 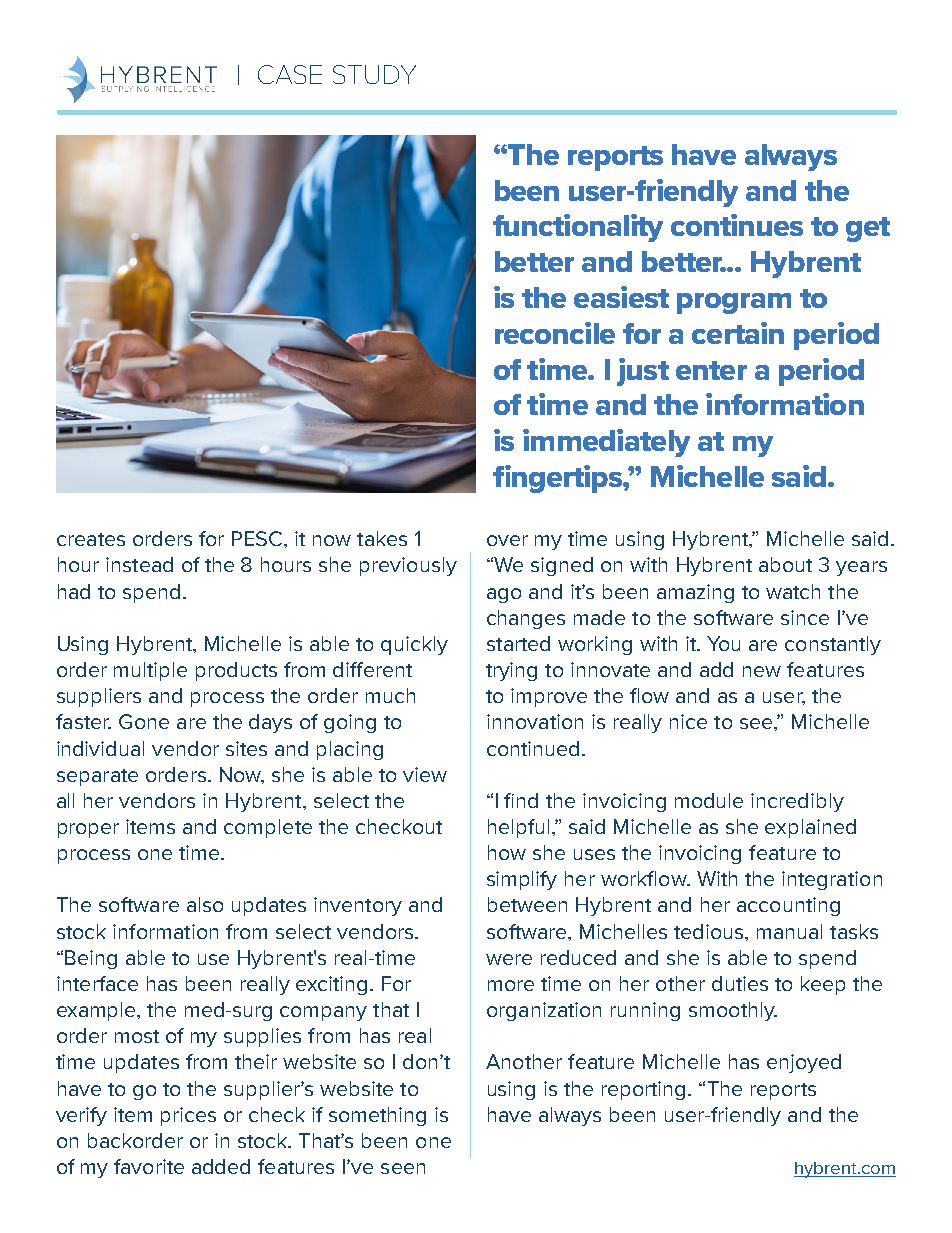 I want to click on since, so click(x=805, y=617).
